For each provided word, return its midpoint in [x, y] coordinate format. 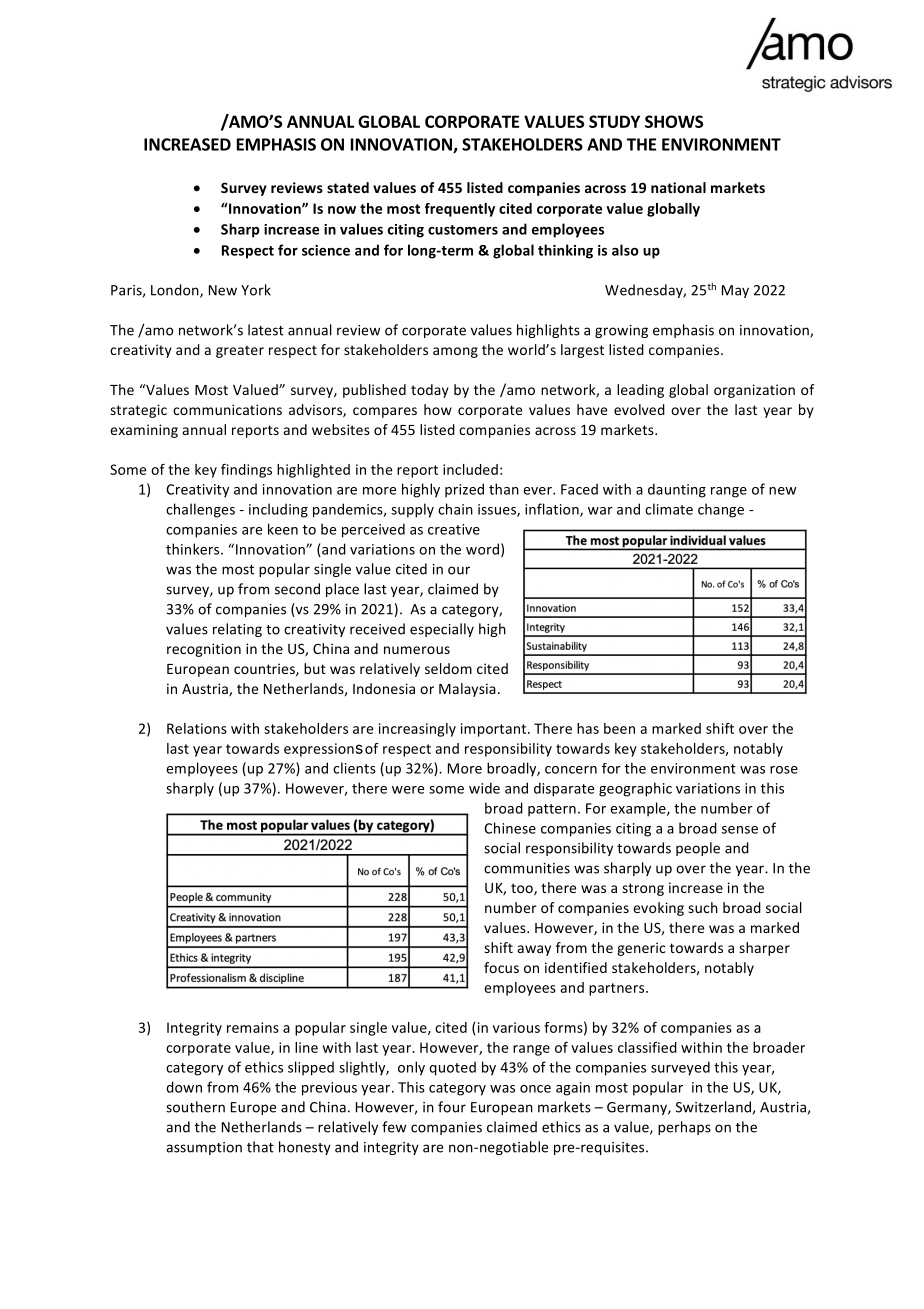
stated [348, 187]
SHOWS [674, 121]
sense [740, 830]
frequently [460, 210]
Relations [197, 728]
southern [195, 1107]
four [452, 1107]
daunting [677, 490]
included [470, 469]
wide [484, 788]
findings [246, 471]
